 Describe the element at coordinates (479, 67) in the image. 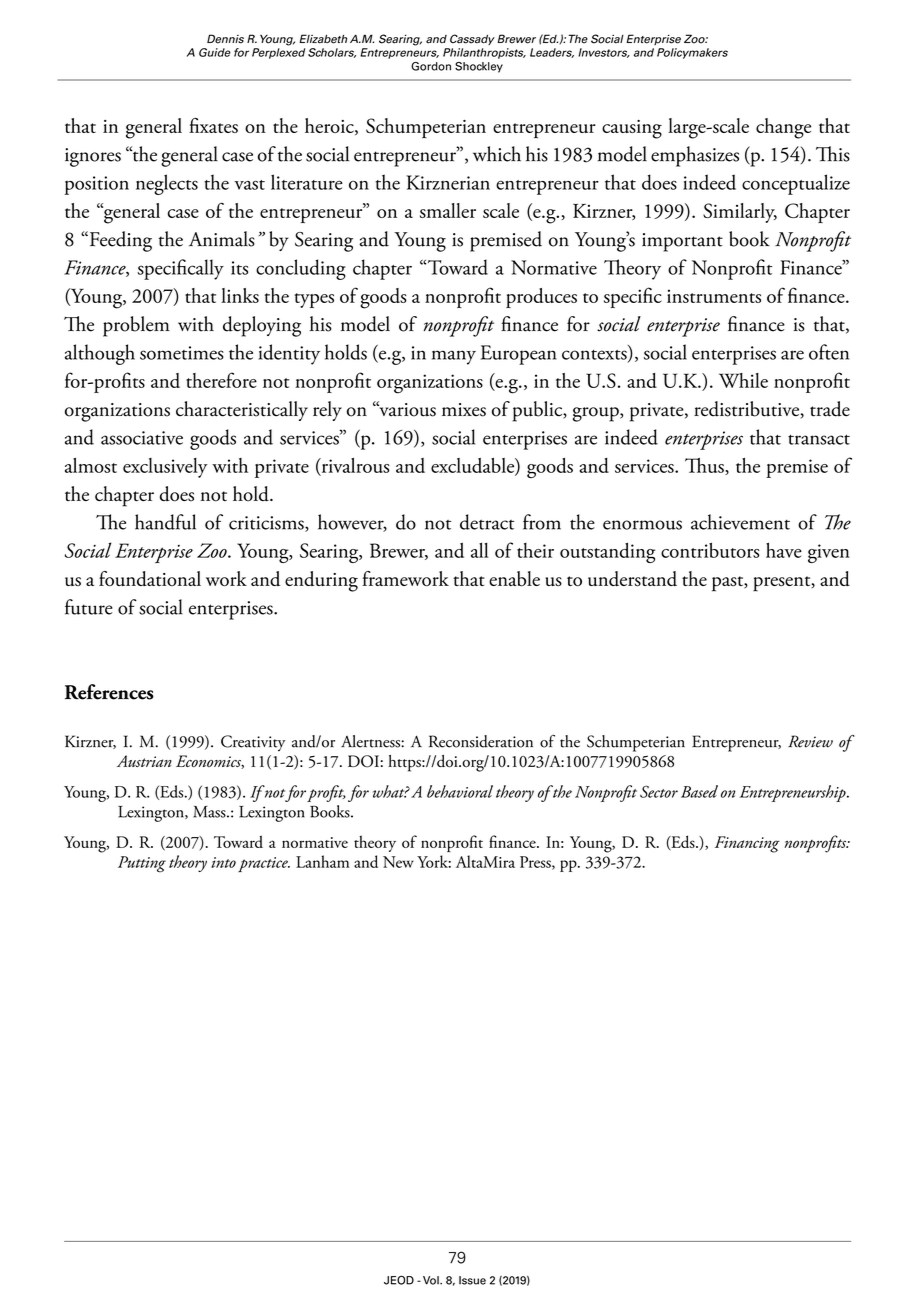

I see `Shockley` at that location.
